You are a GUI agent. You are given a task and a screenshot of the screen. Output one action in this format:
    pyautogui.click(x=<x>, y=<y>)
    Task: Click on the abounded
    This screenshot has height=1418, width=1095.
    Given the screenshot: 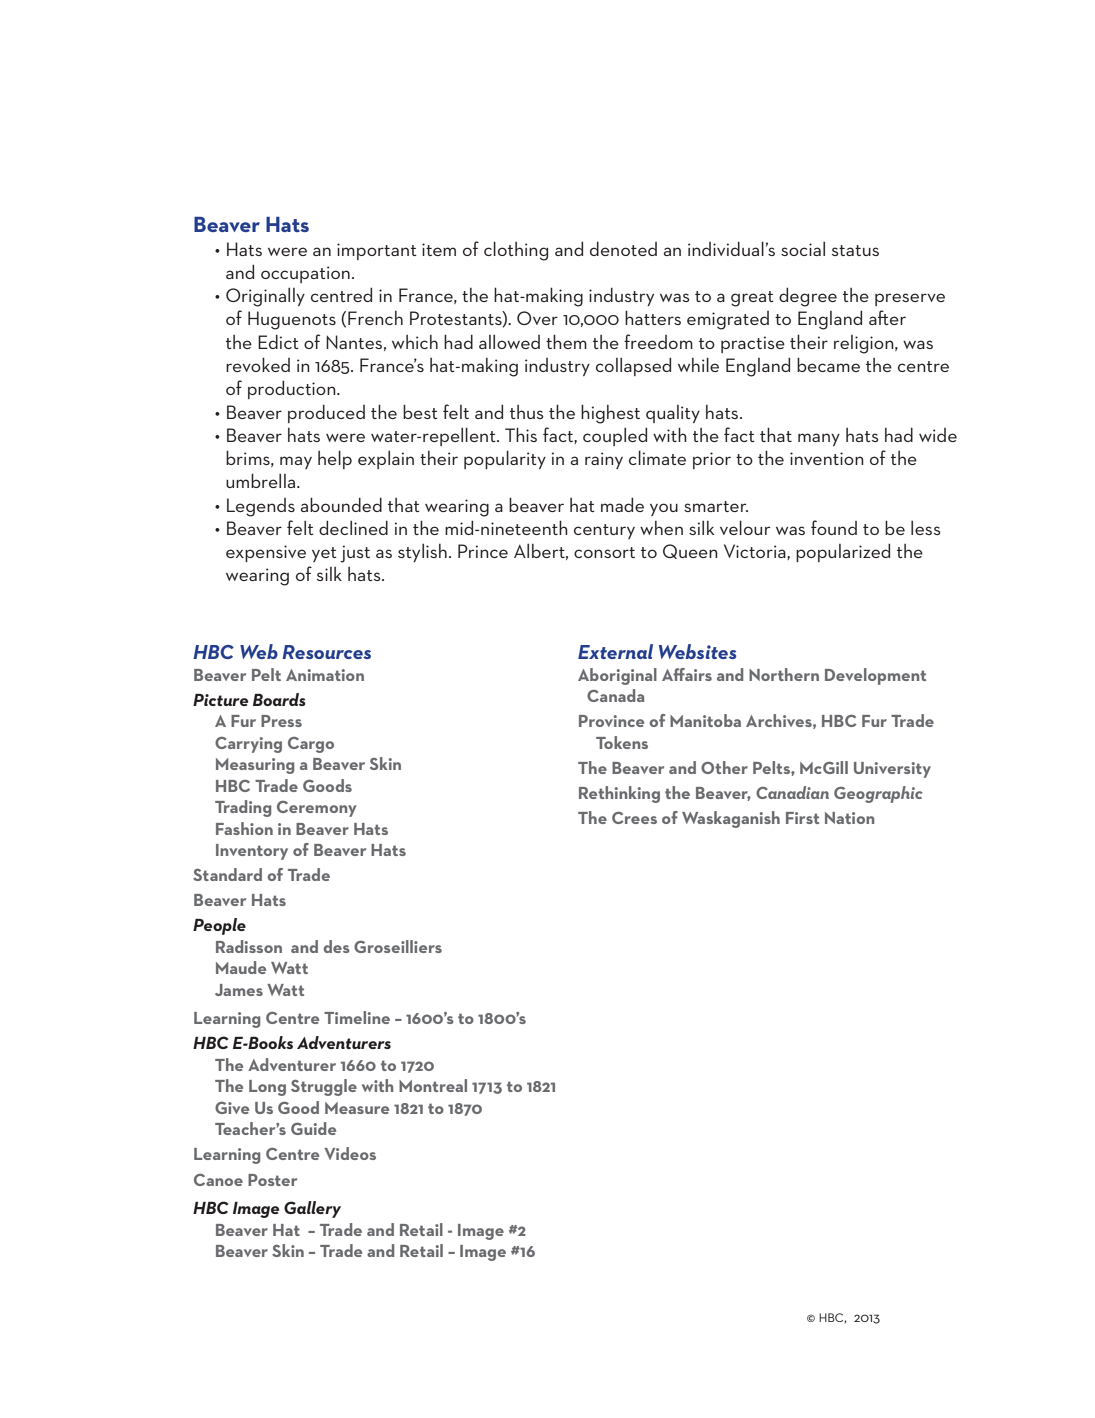 What is the action you would take?
    pyautogui.click(x=341, y=504)
